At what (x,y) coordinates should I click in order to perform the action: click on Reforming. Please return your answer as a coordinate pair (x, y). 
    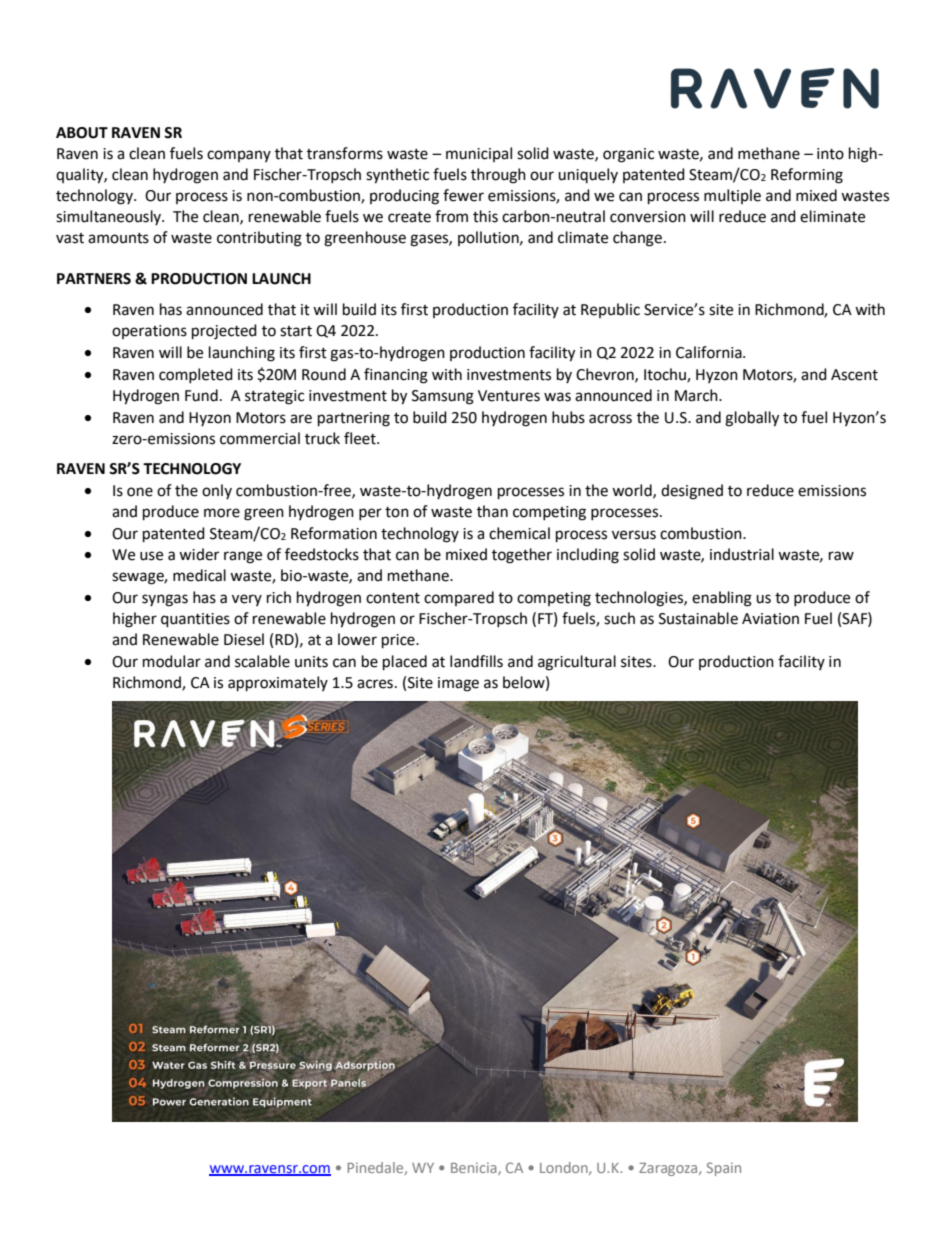
    Looking at the image, I should click on (807, 176).
